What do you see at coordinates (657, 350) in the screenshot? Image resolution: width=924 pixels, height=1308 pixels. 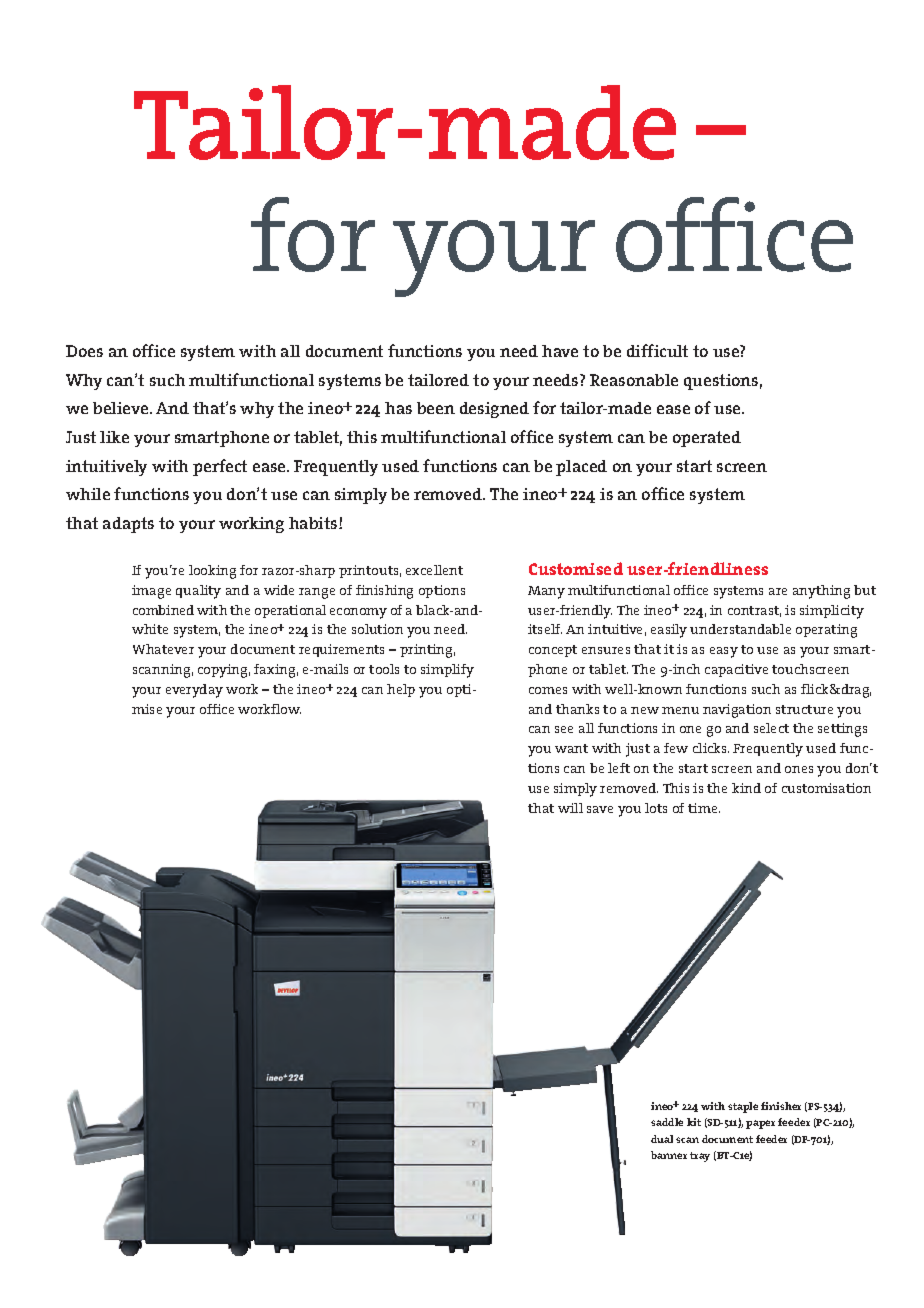 I see `difficult` at bounding box center [657, 350].
